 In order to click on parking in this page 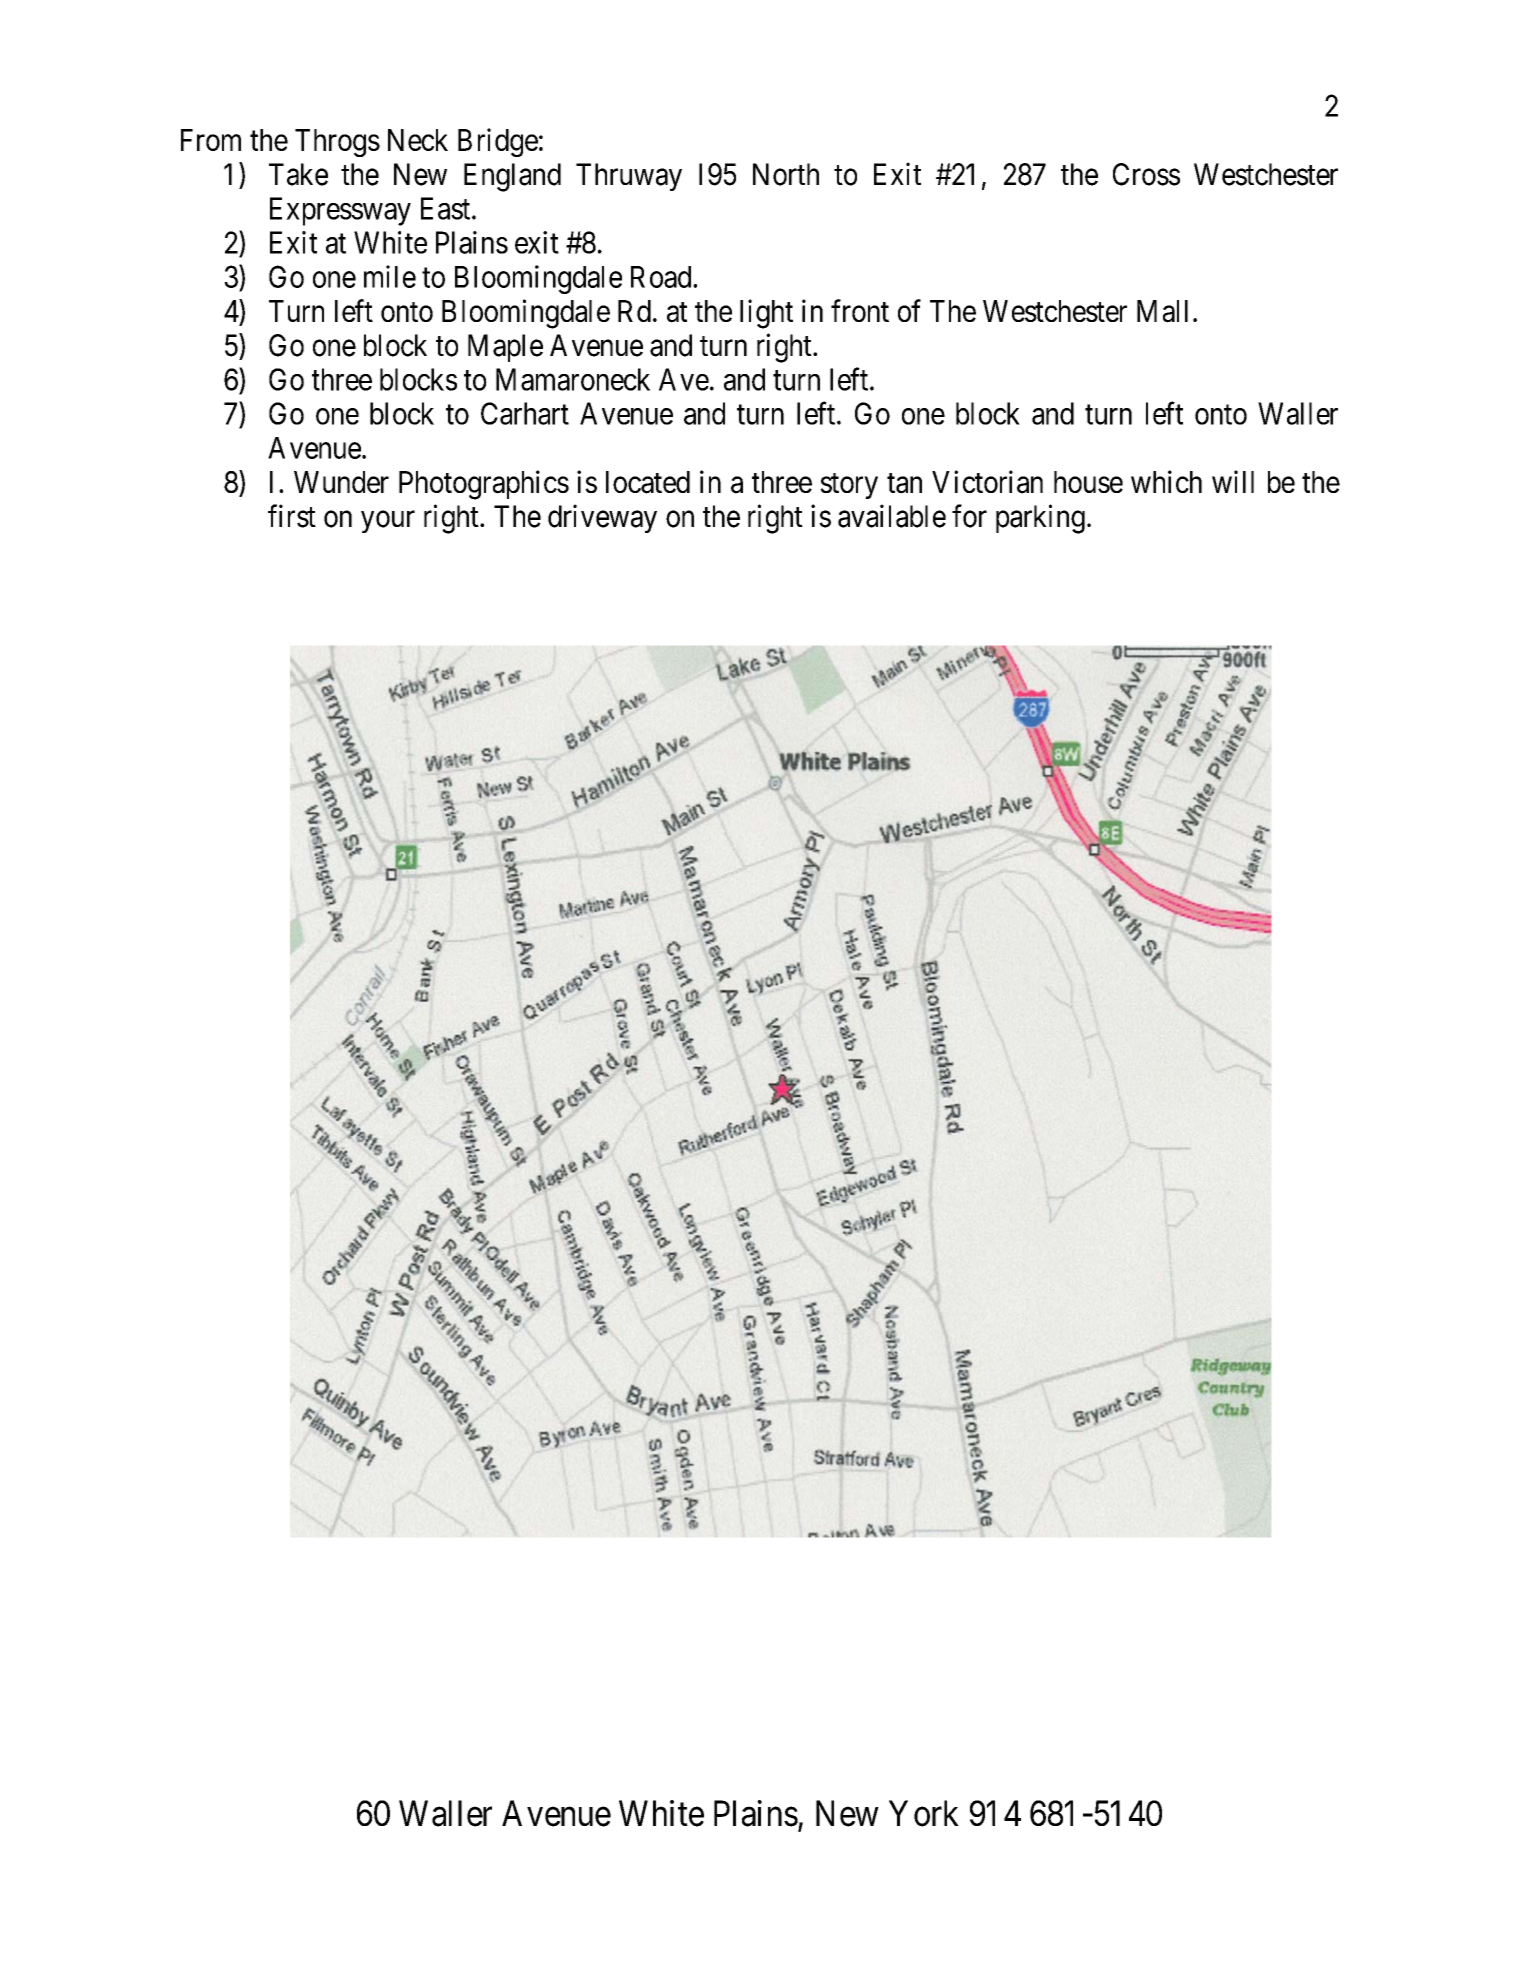, I will do `click(1040, 519)`.
